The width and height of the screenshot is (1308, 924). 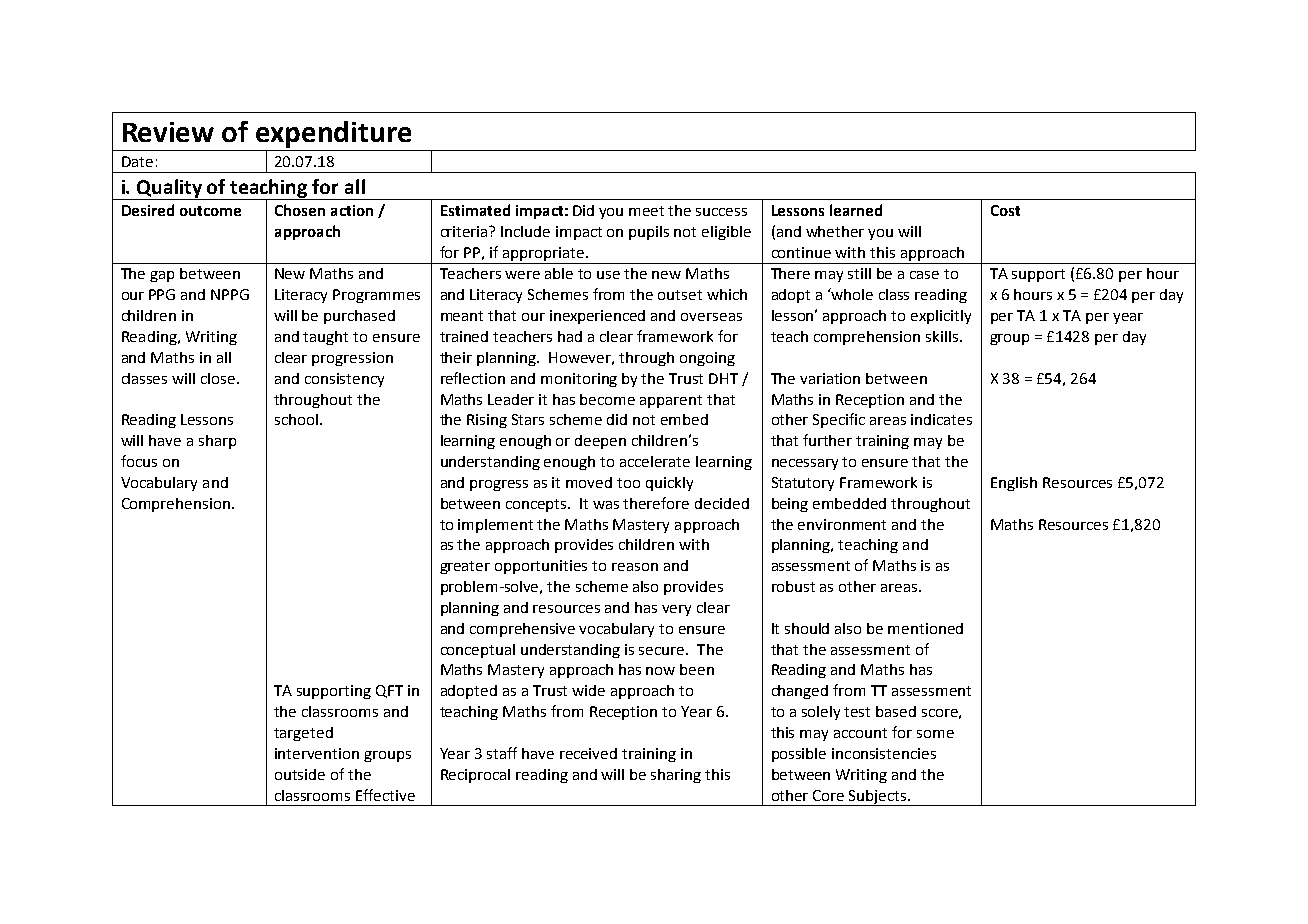 I want to click on Review, so click(x=168, y=132).
